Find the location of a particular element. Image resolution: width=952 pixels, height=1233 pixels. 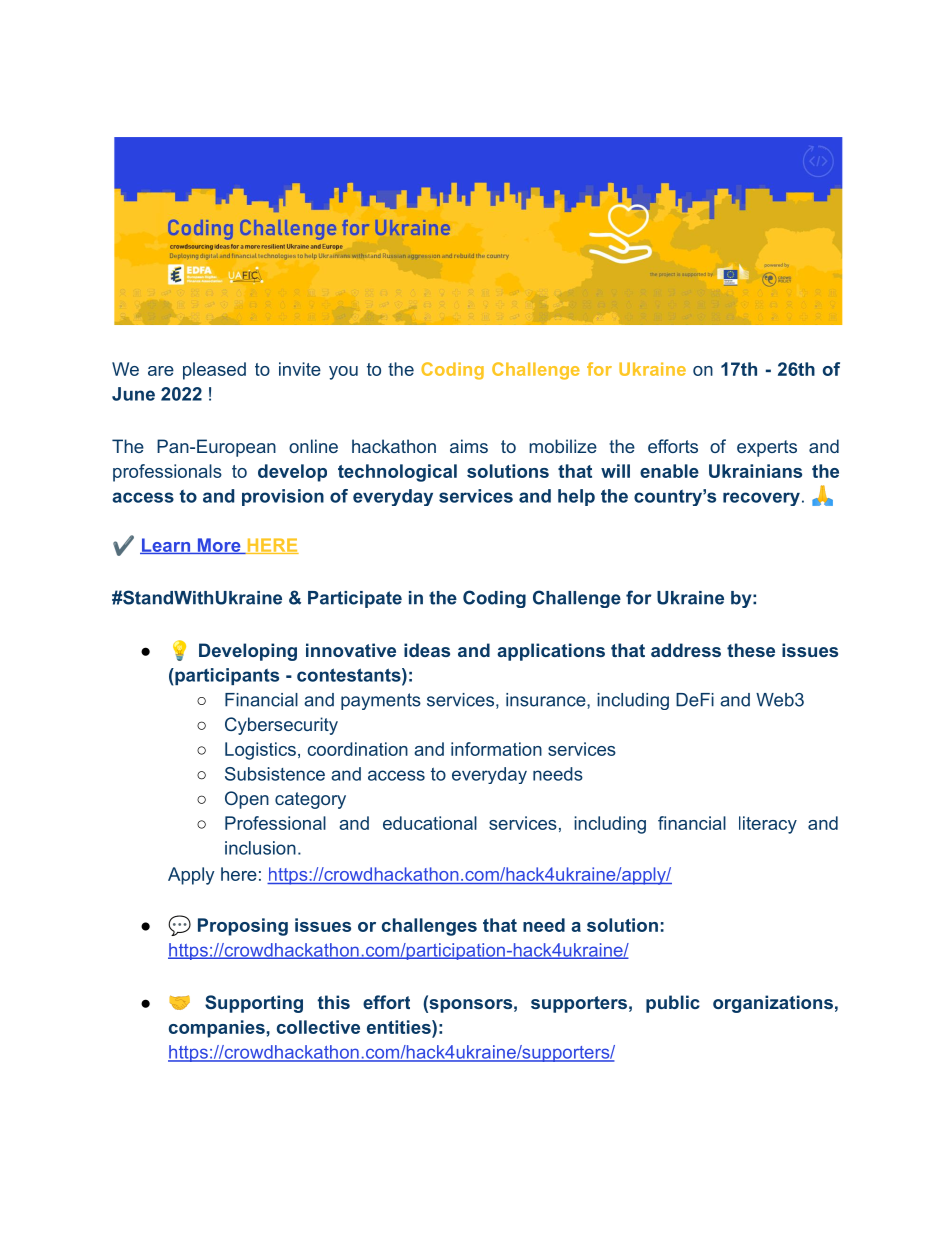

experts is located at coordinates (767, 448).
